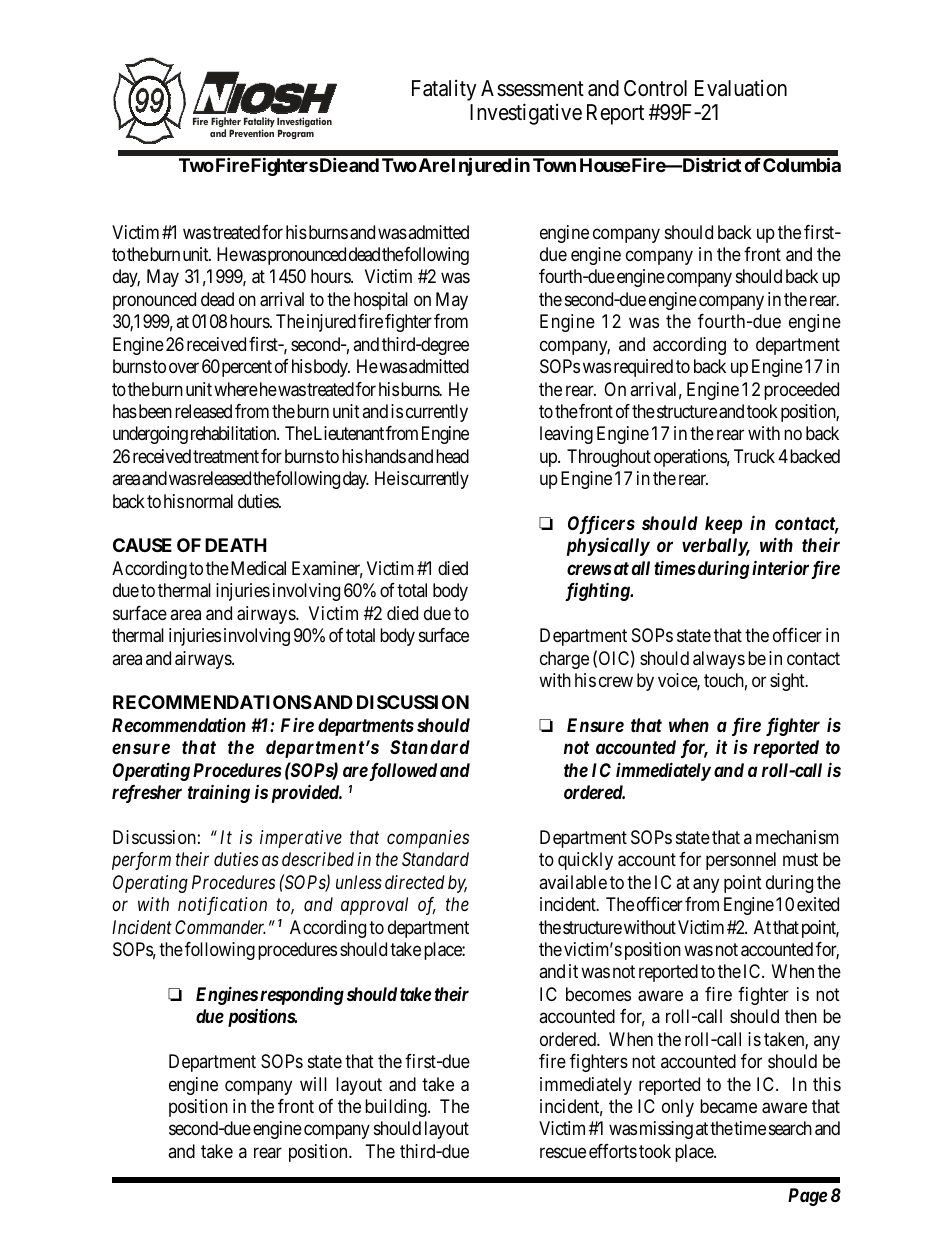 The width and height of the screenshot is (952, 1233). What do you see at coordinates (226, 456) in the screenshot?
I see `treatment` at bounding box center [226, 456].
